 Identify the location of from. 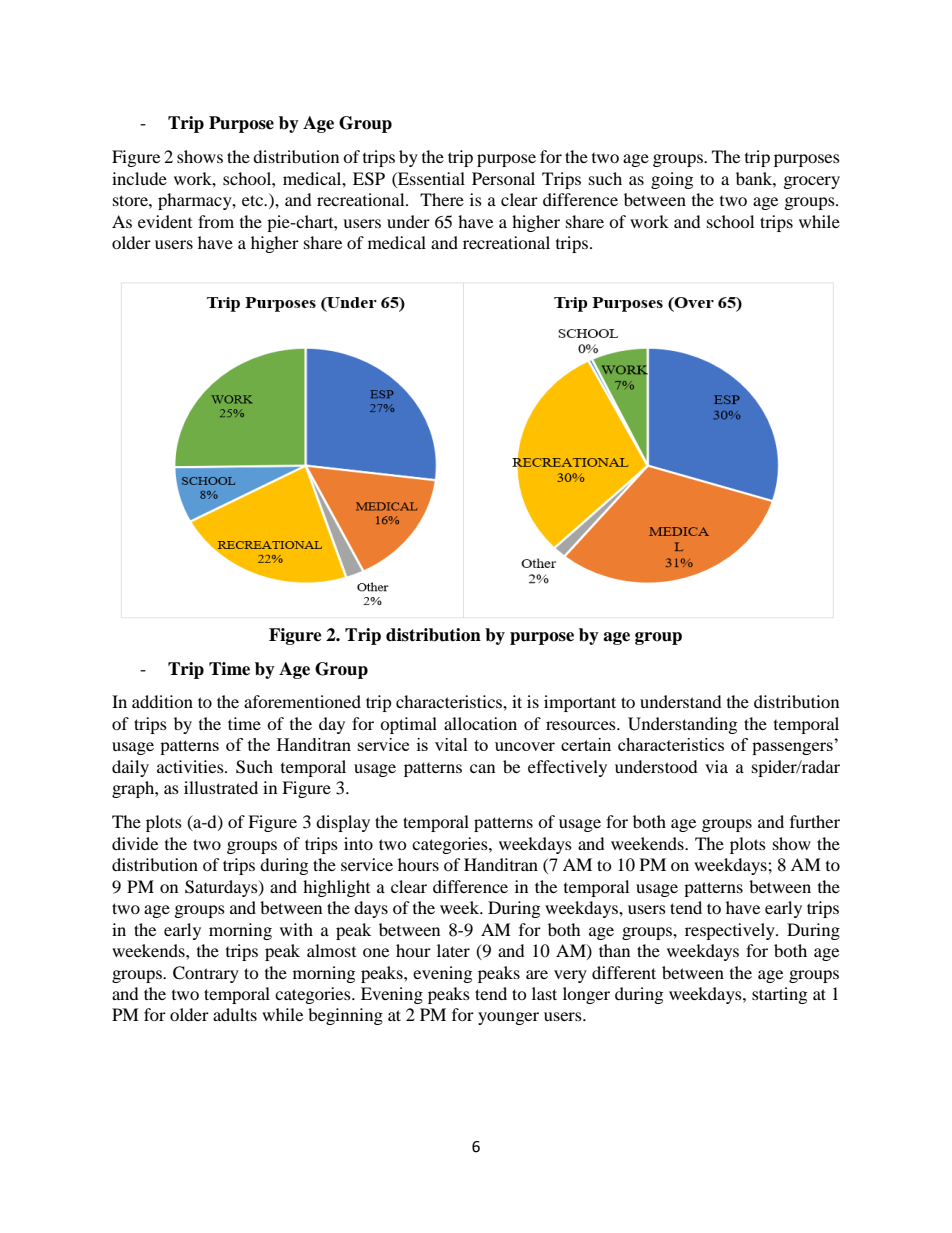
(216, 221).
